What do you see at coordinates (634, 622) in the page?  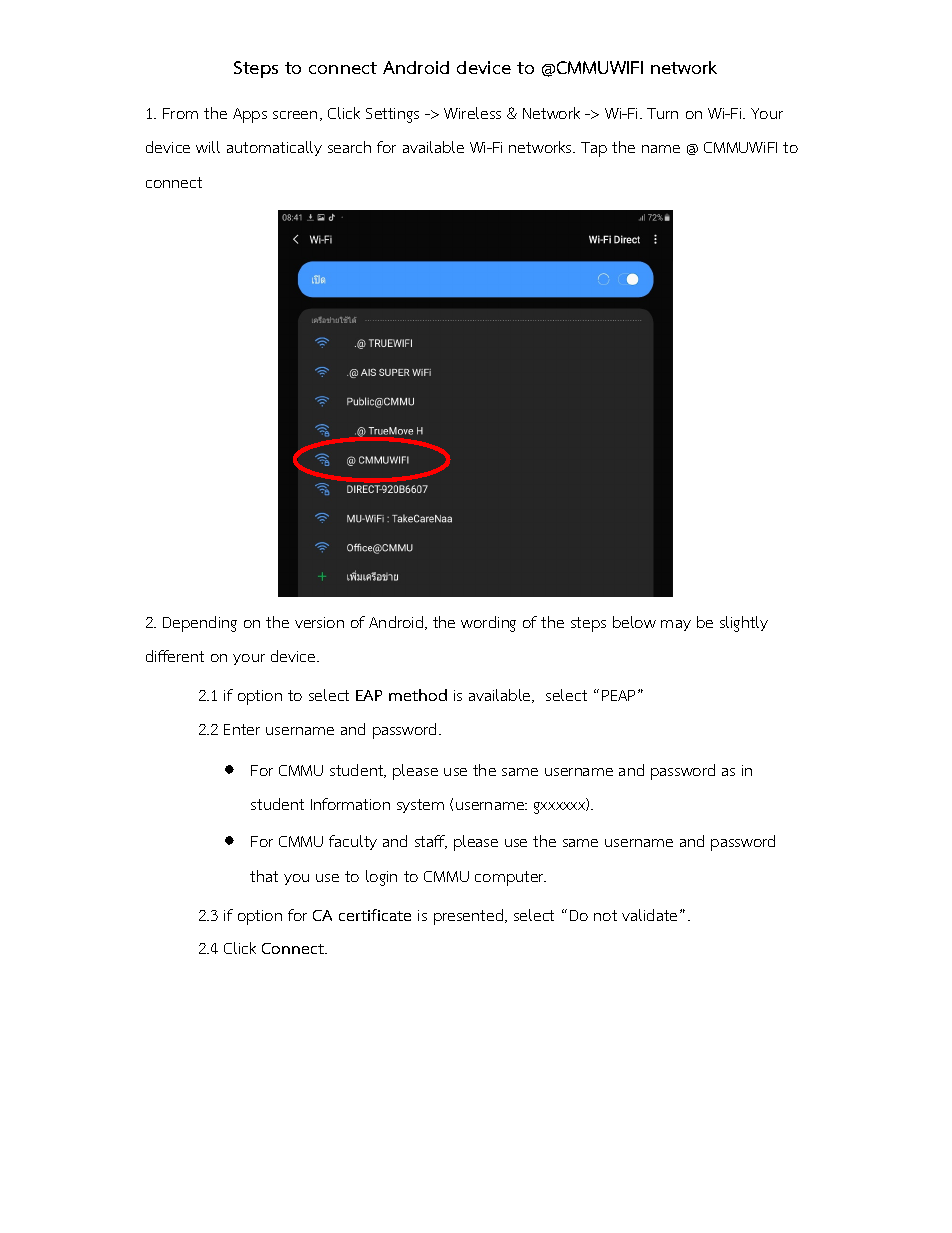 I see `below` at bounding box center [634, 622].
